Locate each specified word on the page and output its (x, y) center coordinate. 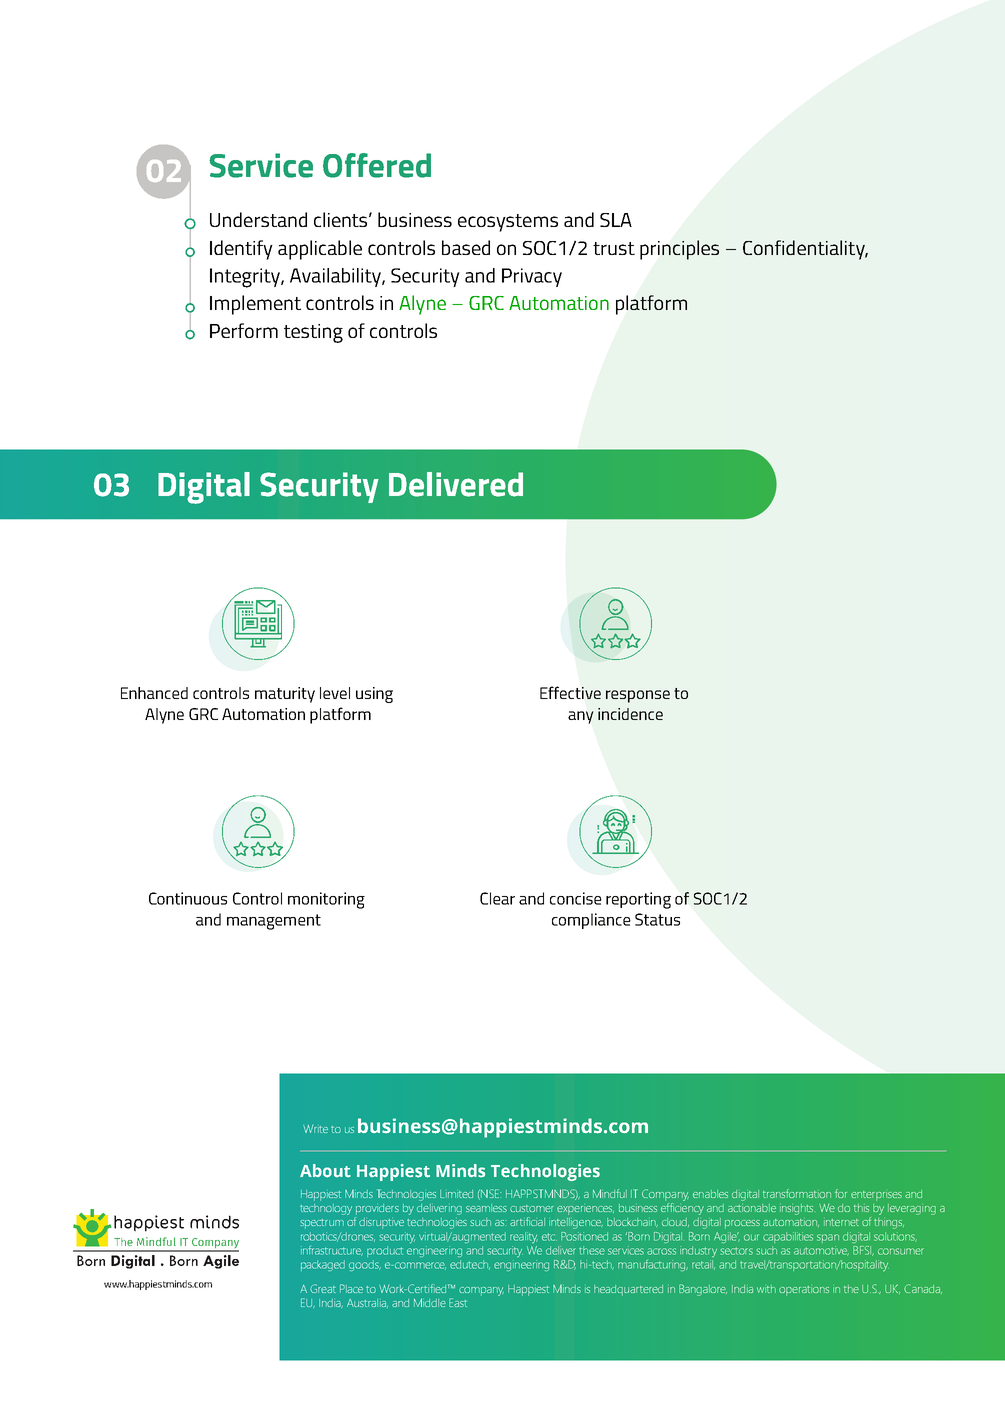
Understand (258, 219)
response (638, 696)
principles (679, 250)
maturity (285, 695)
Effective (570, 692)
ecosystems (508, 223)
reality (524, 1238)
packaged (323, 1265)
